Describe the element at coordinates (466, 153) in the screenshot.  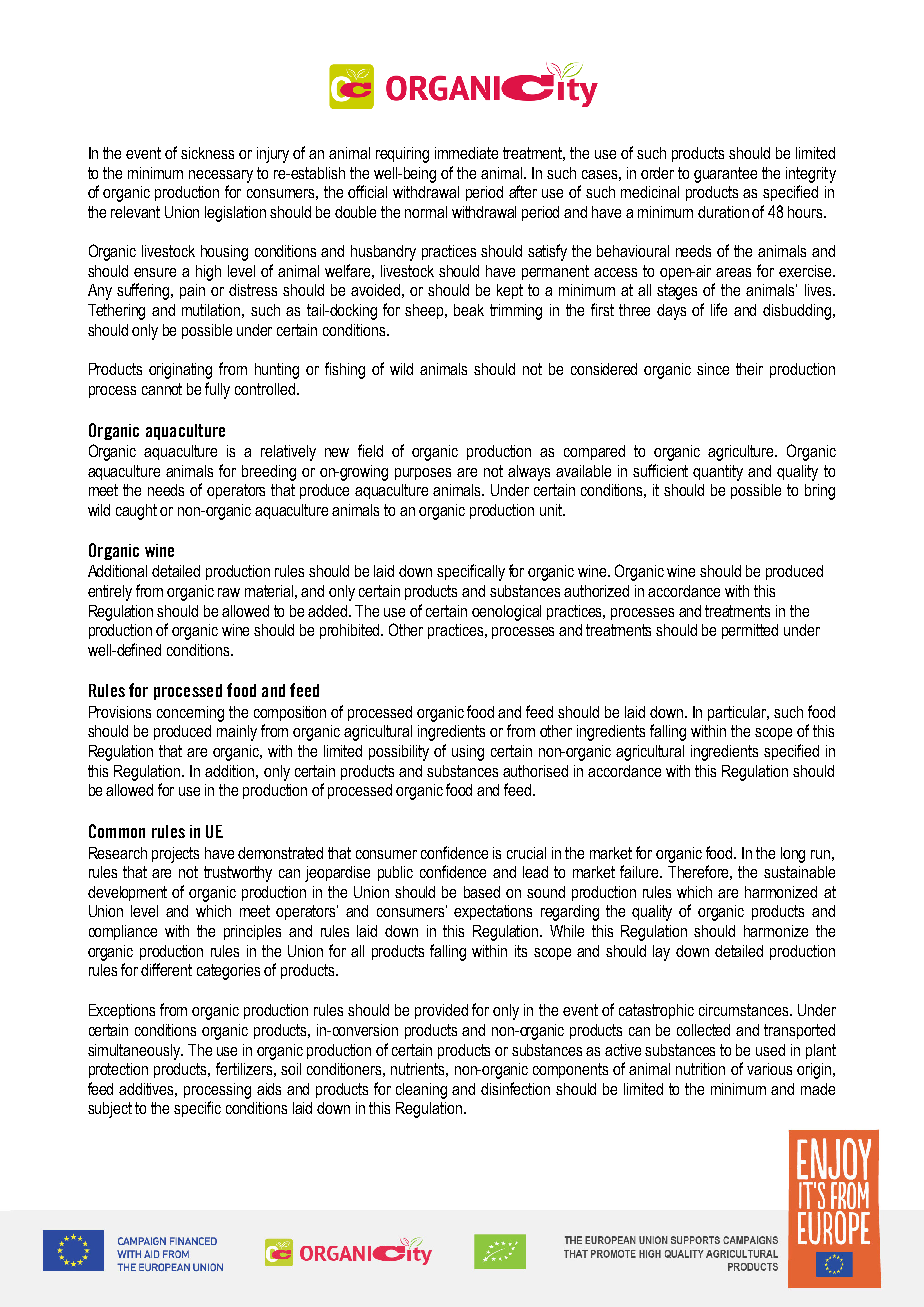
I see `immediate` at that location.
